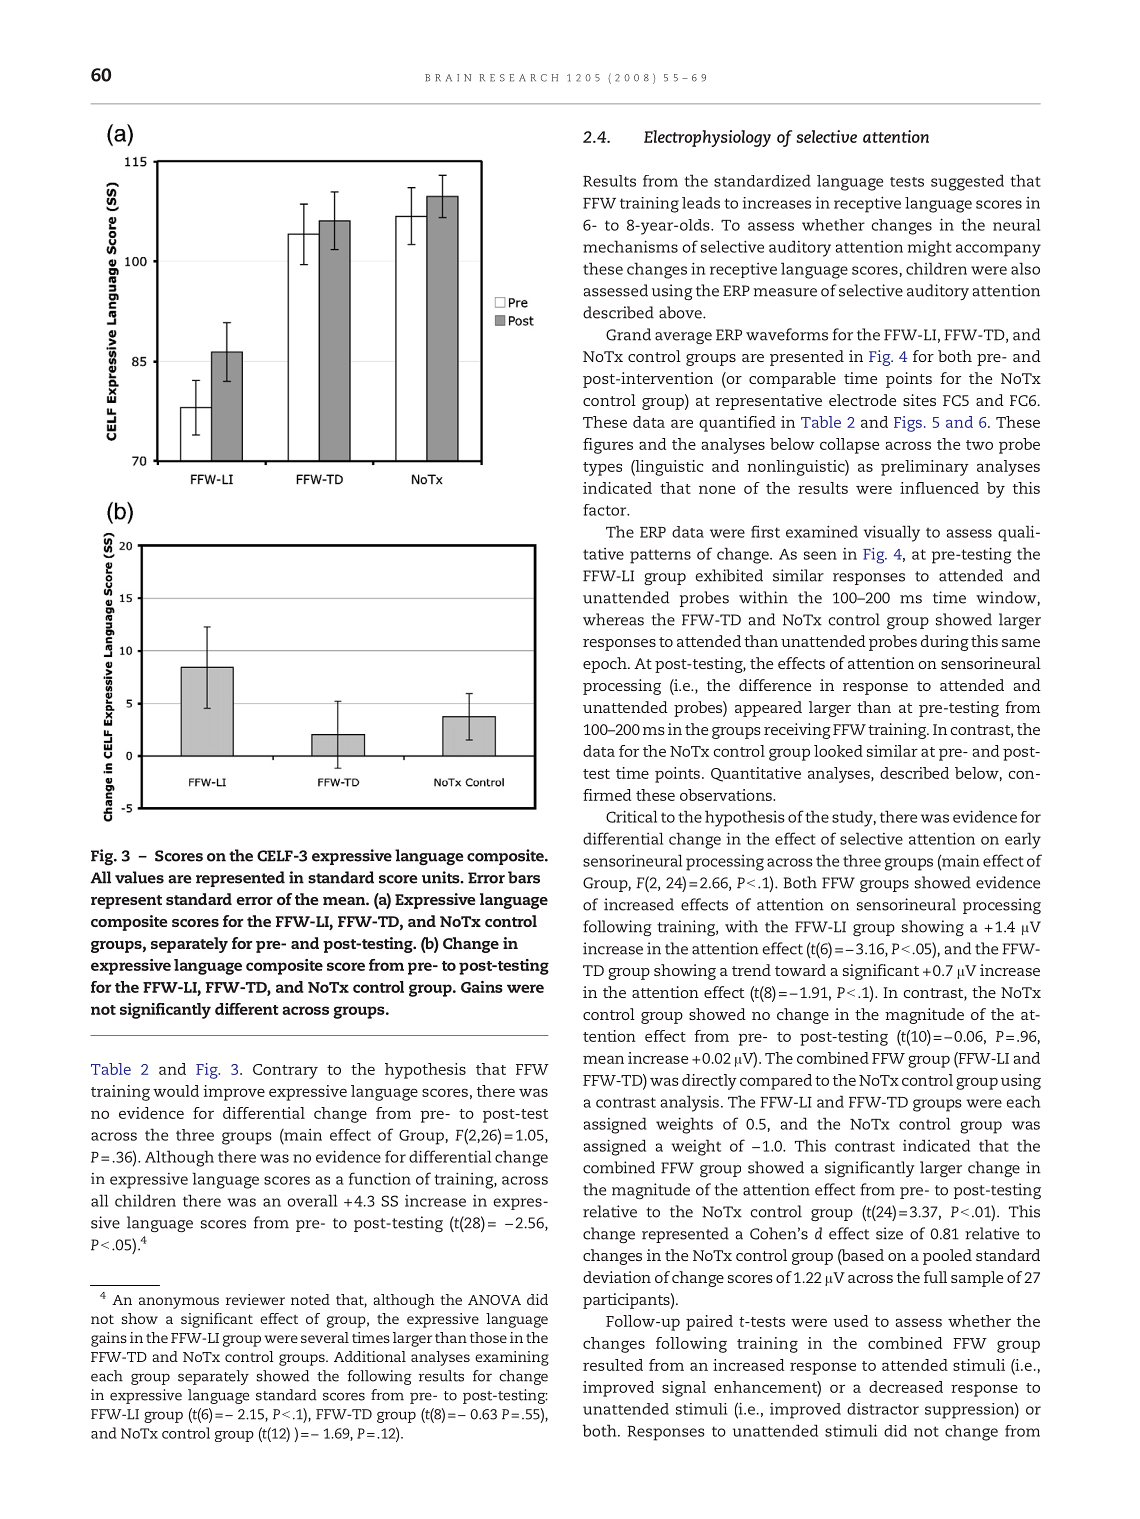  I want to click on preliminary, so click(925, 468).
